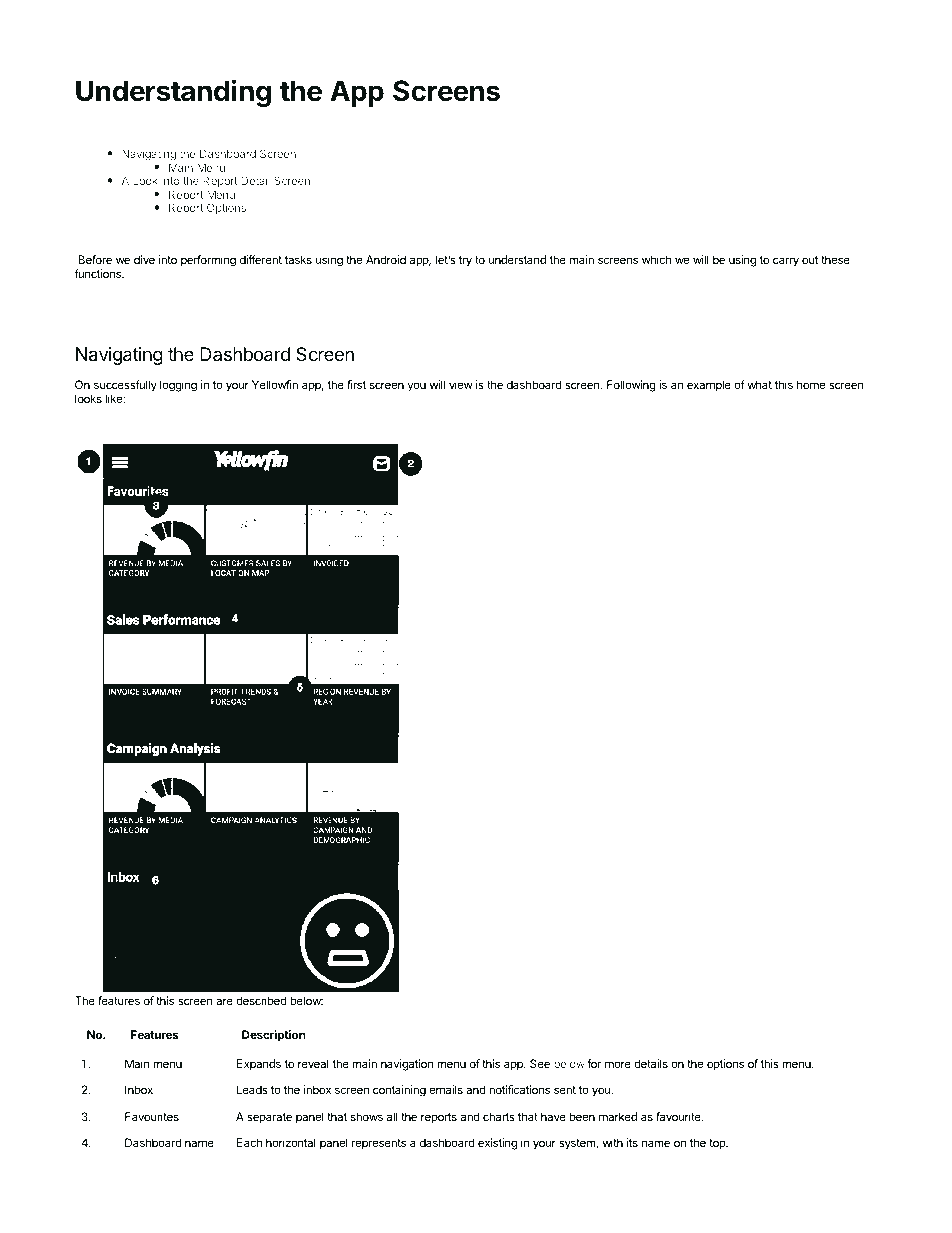 This screenshot has height=1233, width=952. What do you see at coordinates (249, 1142) in the screenshot?
I see `Each` at bounding box center [249, 1142].
